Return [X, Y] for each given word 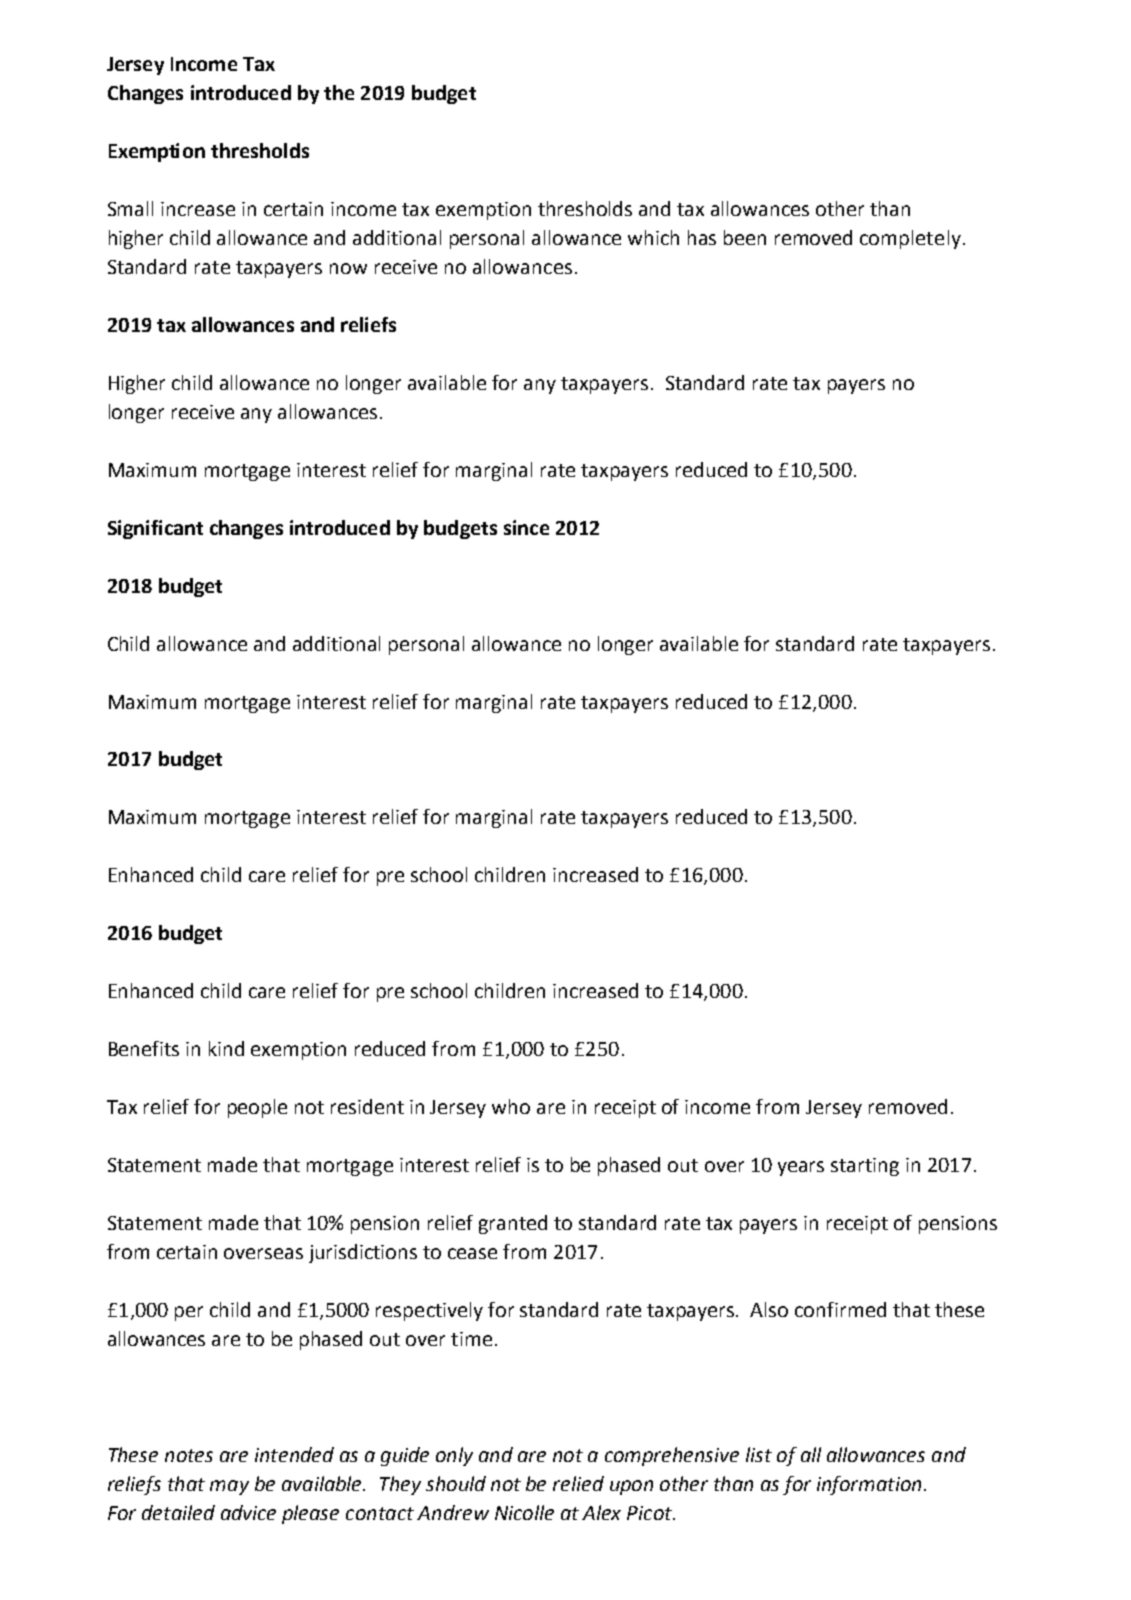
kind [226, 1048]
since [526, 527]
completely [910, 239]
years [801, 1168]
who [511, 1106]
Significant [155, 529]
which [653, 237]
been [745, 237]
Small [130, 208]
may [229, 1487]
